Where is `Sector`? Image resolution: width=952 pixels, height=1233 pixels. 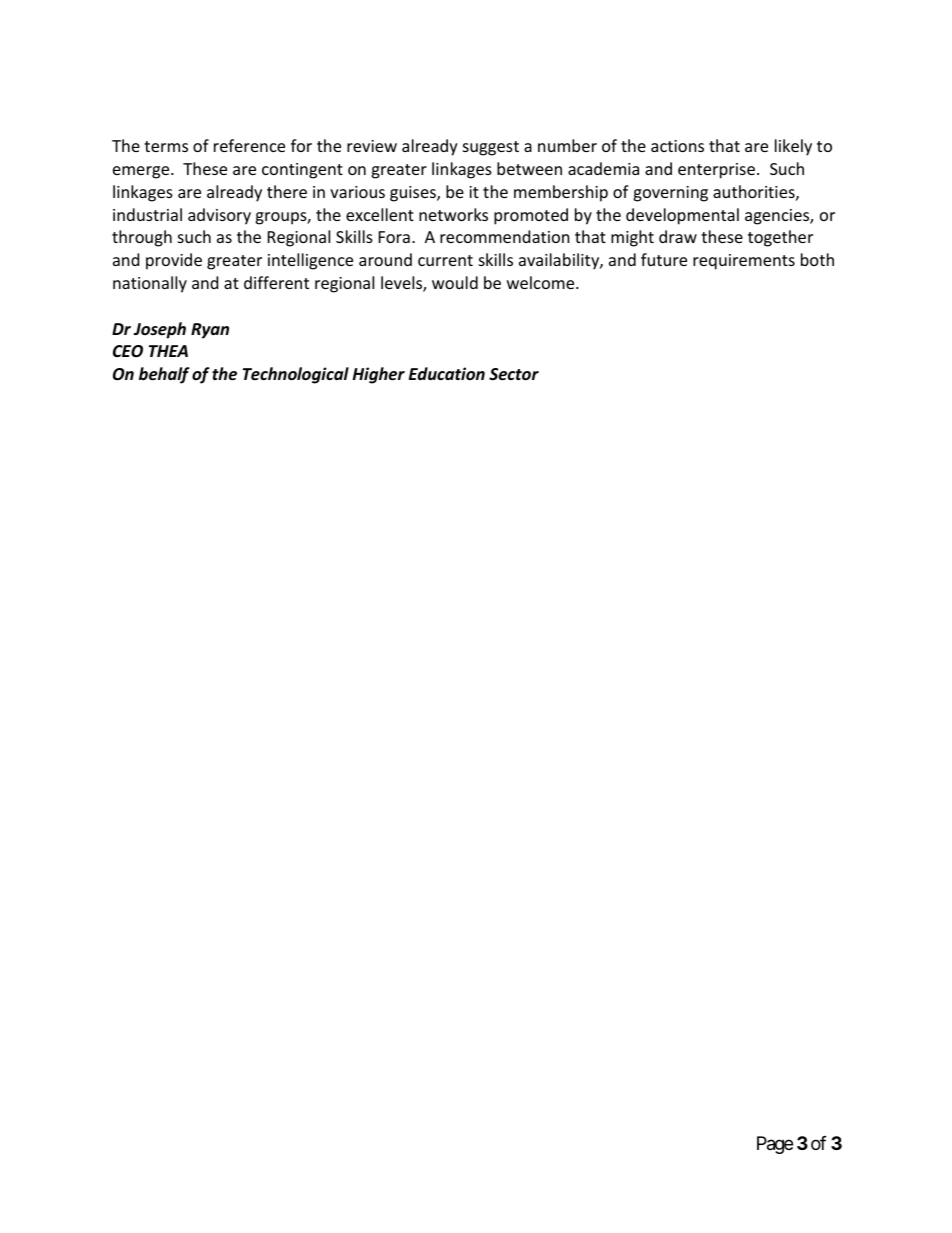
Sector is located at coordinates (514, 374).
